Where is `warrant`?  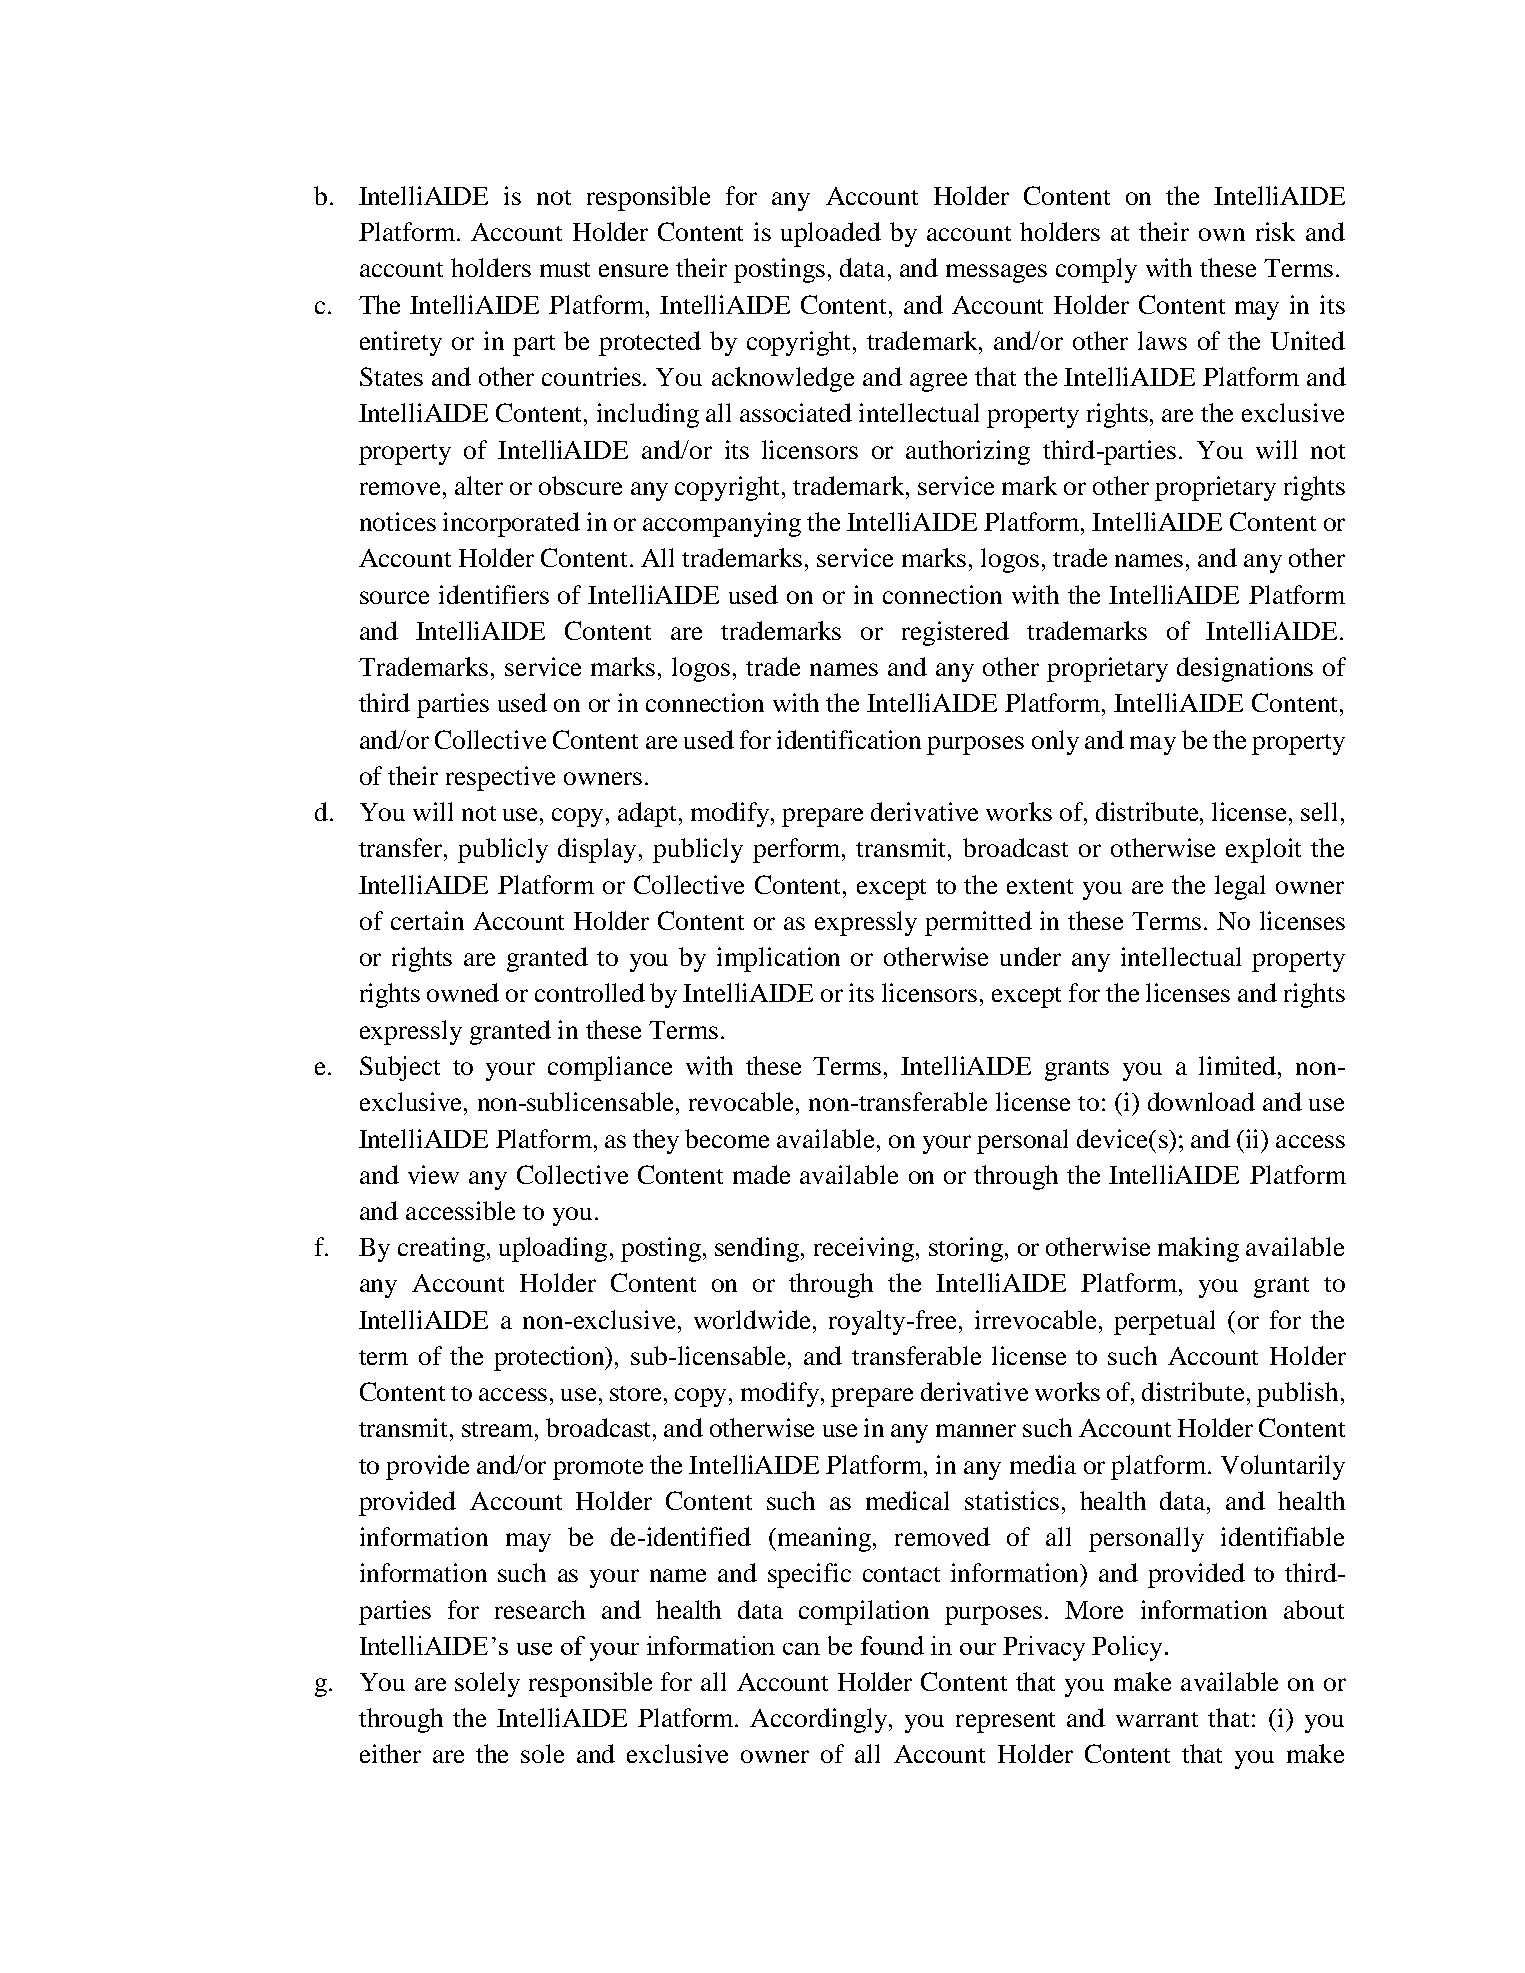 warrant is located at coordinates (1157, 1719).
